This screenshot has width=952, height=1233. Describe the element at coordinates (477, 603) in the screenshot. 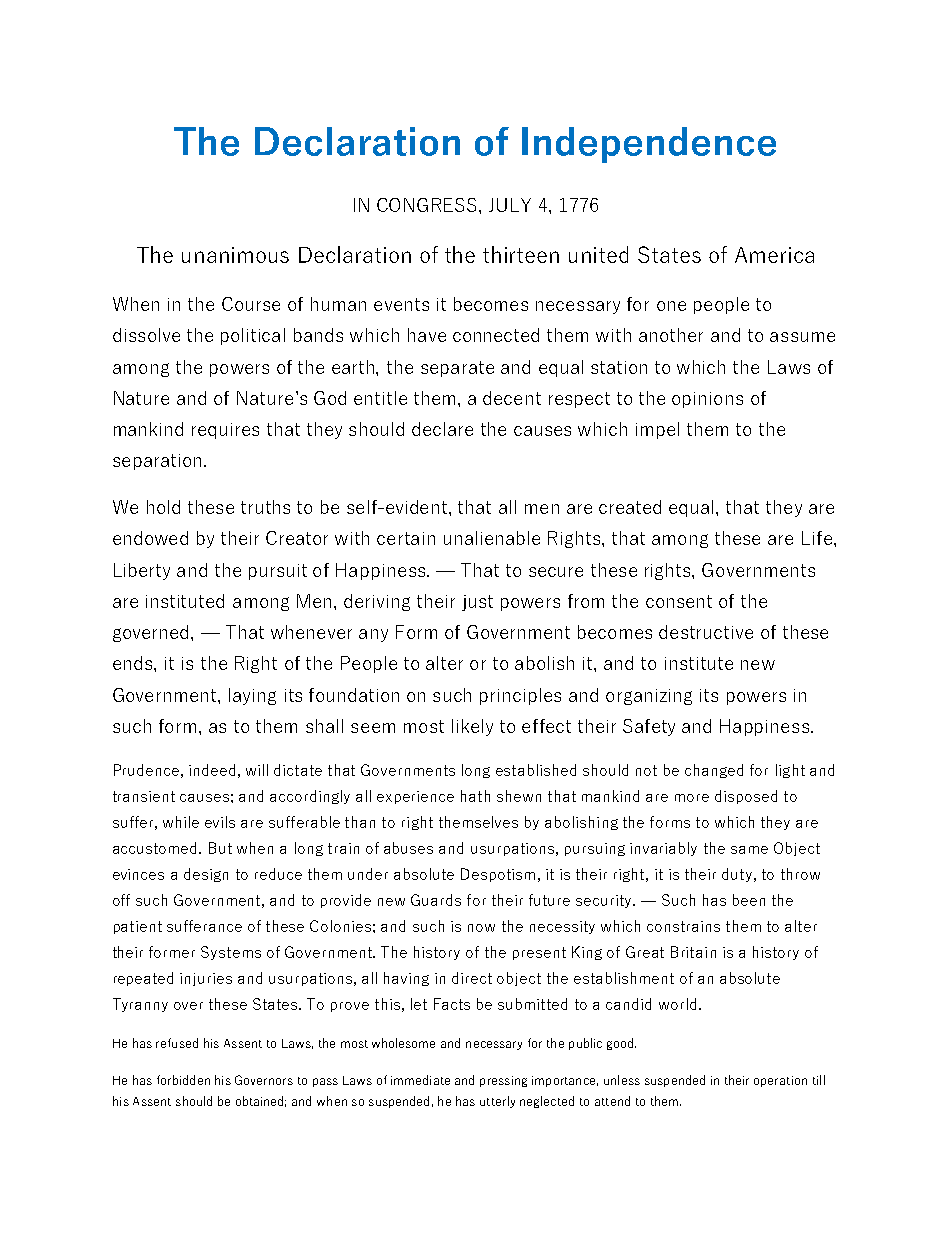

I see `just` at that location.
